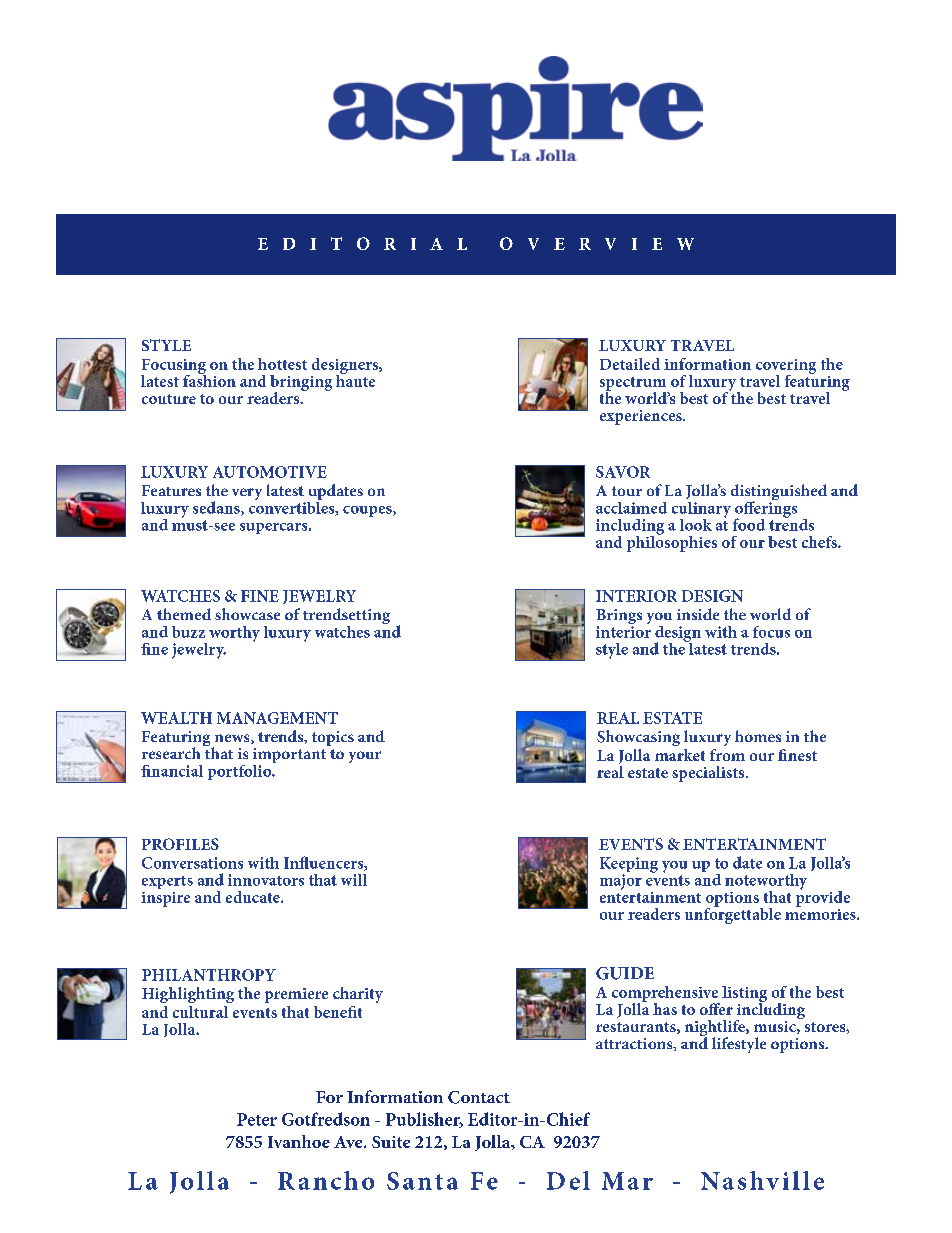 This screenshot has height=1233, width=952. I want to click on haute, so click(355, 379).
